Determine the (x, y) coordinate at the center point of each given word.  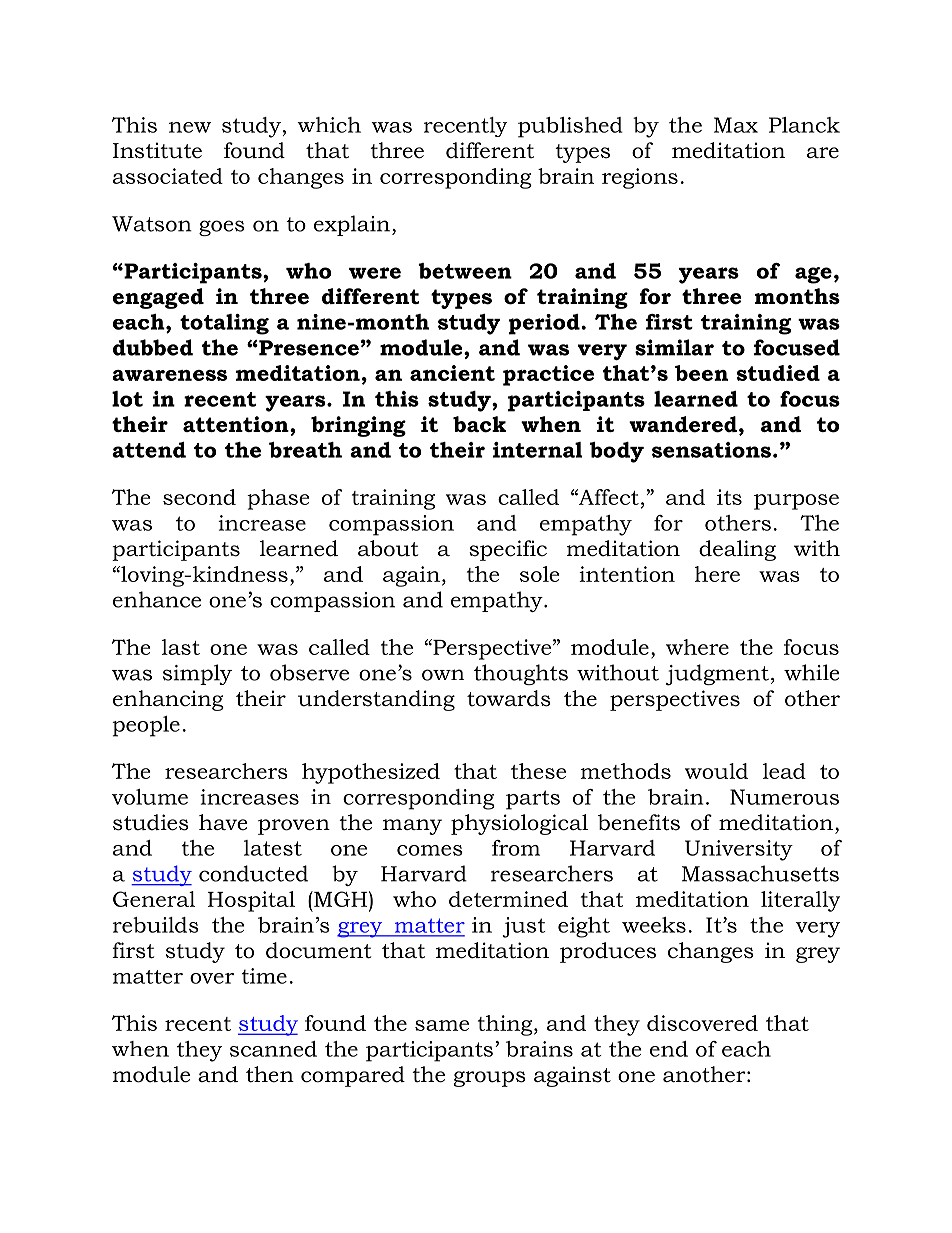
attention (237, 424)
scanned (273, 1049)
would (716, 771)
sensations (711, 450)
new (190, 127)
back (479, 424)
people (146, 726)
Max (736, 125)
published (570, 127)
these (538, 771)
